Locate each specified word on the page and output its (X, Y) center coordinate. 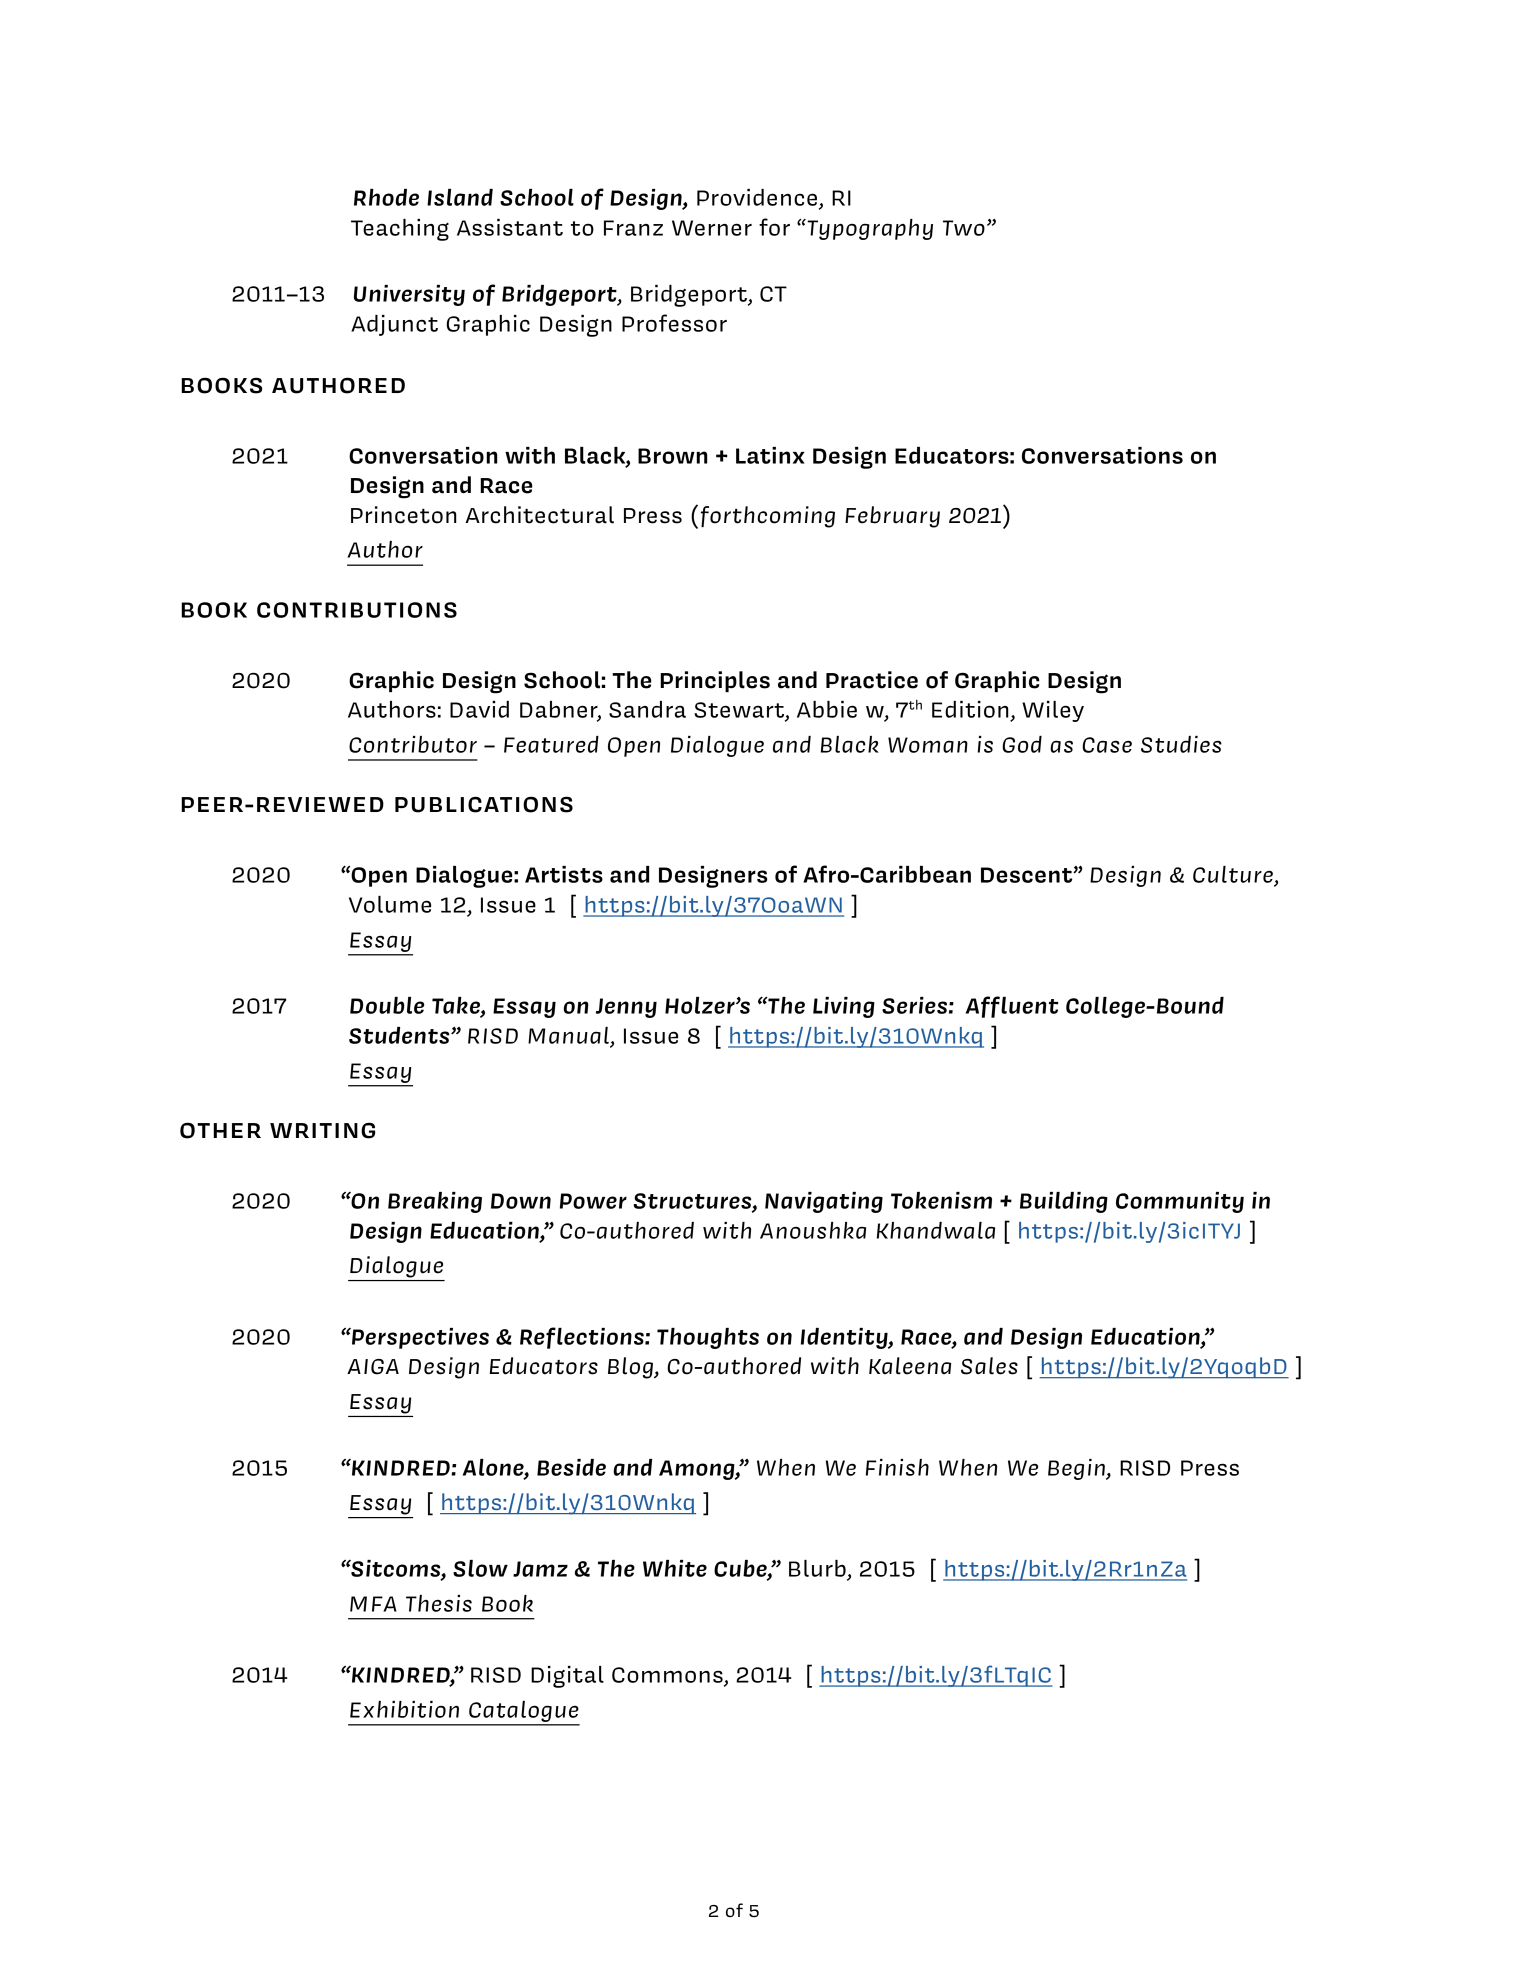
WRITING (322, 1130)
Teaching (400, 230)
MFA (373, 1604)
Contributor (413, 744)
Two (964, 228)
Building (1064, 1202)
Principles (715, 681)
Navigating (824, 1202)
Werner (712, 228)
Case (1107, 745)
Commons (667, 1675)
